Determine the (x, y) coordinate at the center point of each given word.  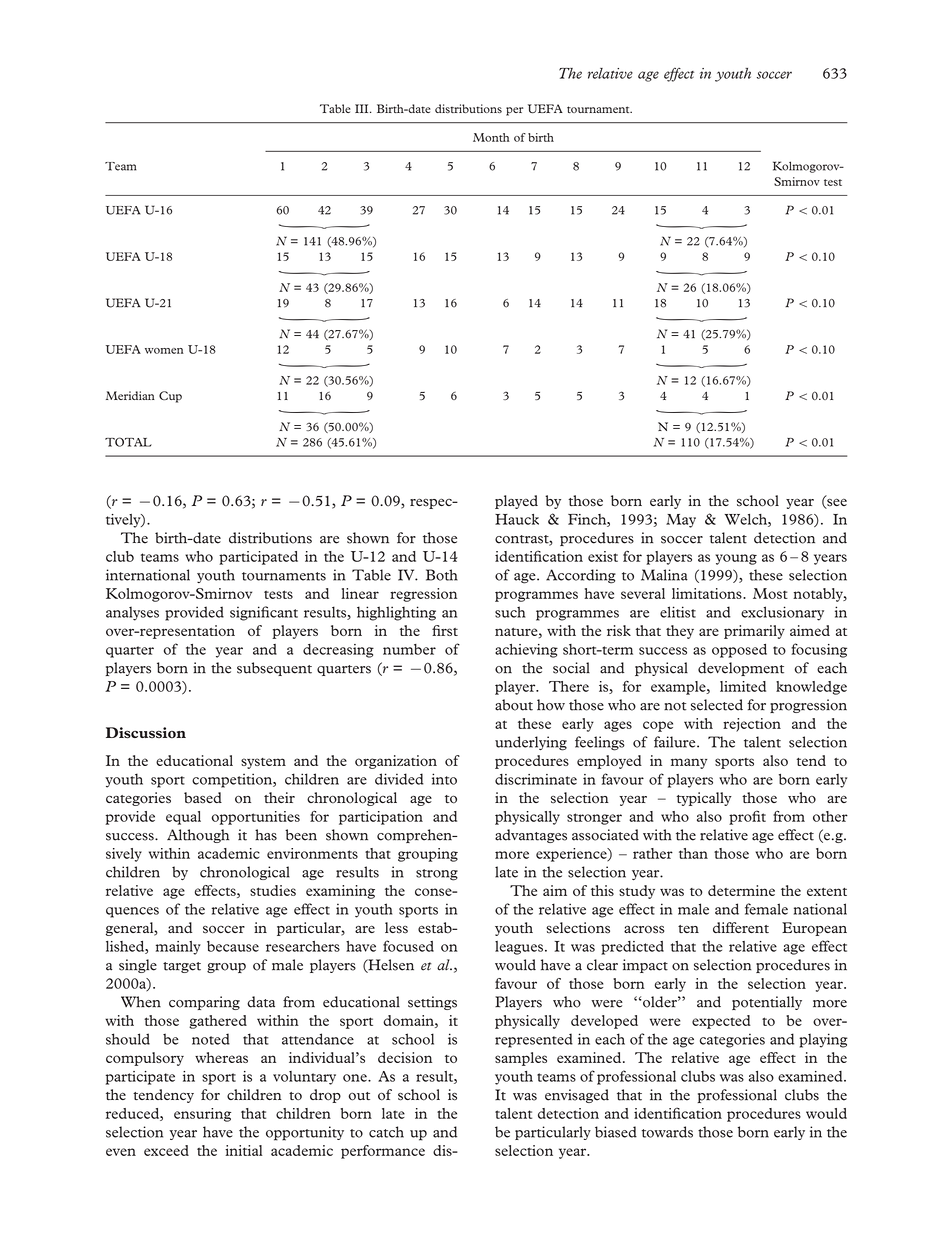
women (164, 351)
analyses (132, 614)
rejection (752, 725)
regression (423, 595)
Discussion (146, 733)
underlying (531, 743)
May (681, 521)
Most (770, 593)
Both (442, 575)
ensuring (202, 1115)
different (741, 927)
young (736, 559)
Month (491, 137)
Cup (170, 397)
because (233, 946)
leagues (519, 948)
